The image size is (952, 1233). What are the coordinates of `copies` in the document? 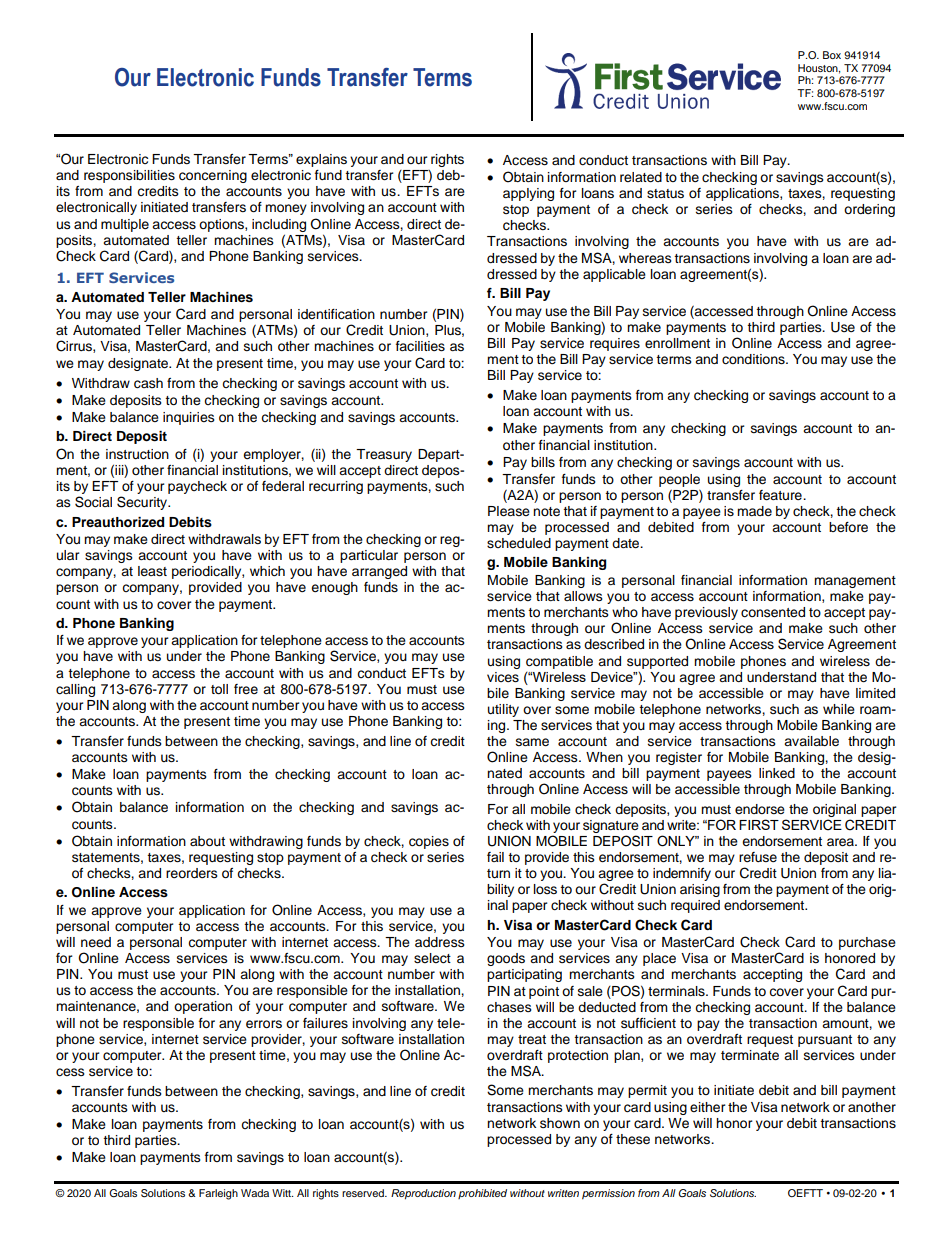 It's located at (429, 842).
